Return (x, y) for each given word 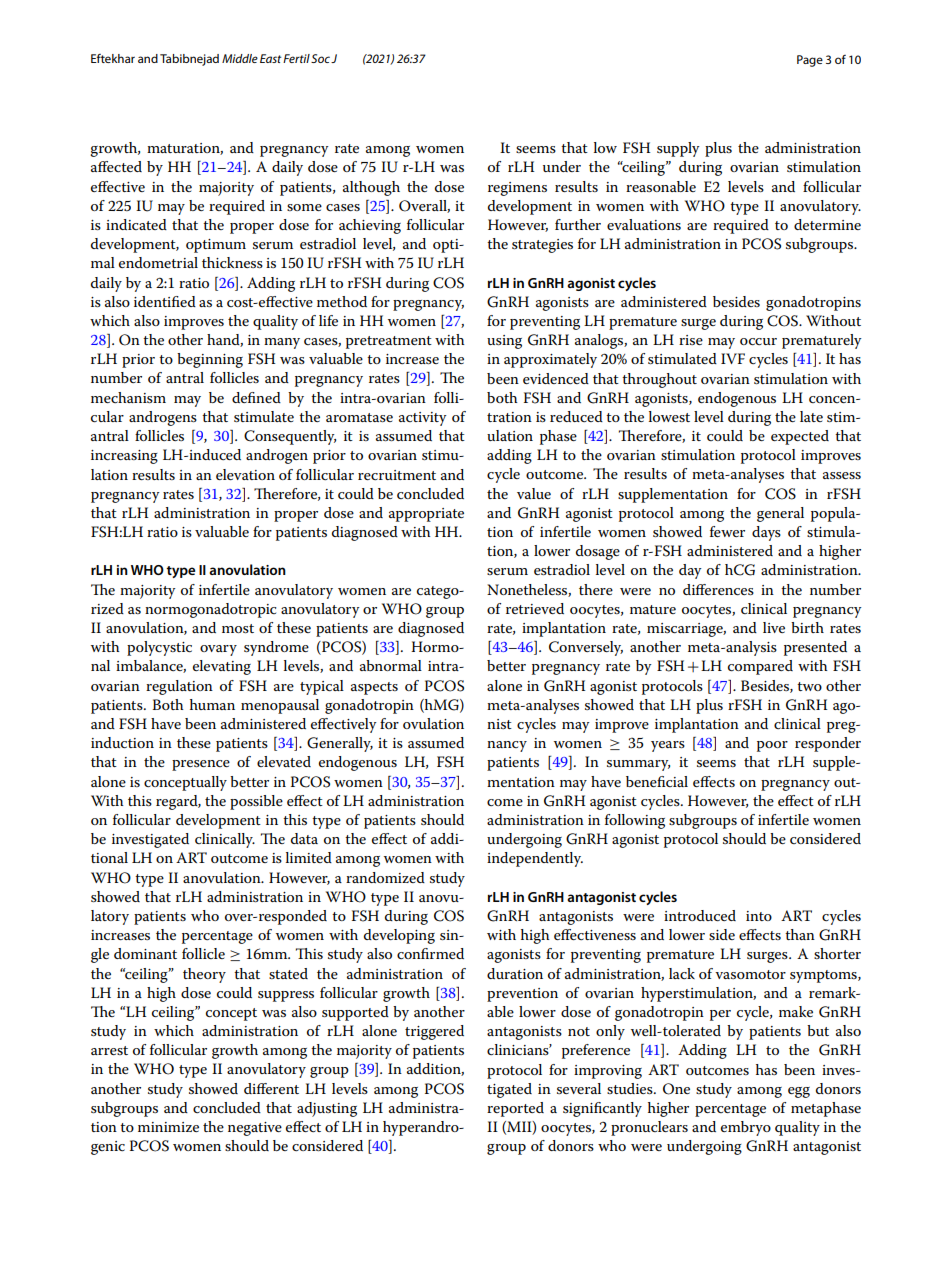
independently (535, 859)
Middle (240, 58)
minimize (168, 1127)
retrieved (535, 608)
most (238, 628)
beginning (210, 360)
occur (758, 341)
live (774, 627)
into (759, 916)
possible (256, 802)
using (504, 342)
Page (810, 61)
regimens (517, 189)
